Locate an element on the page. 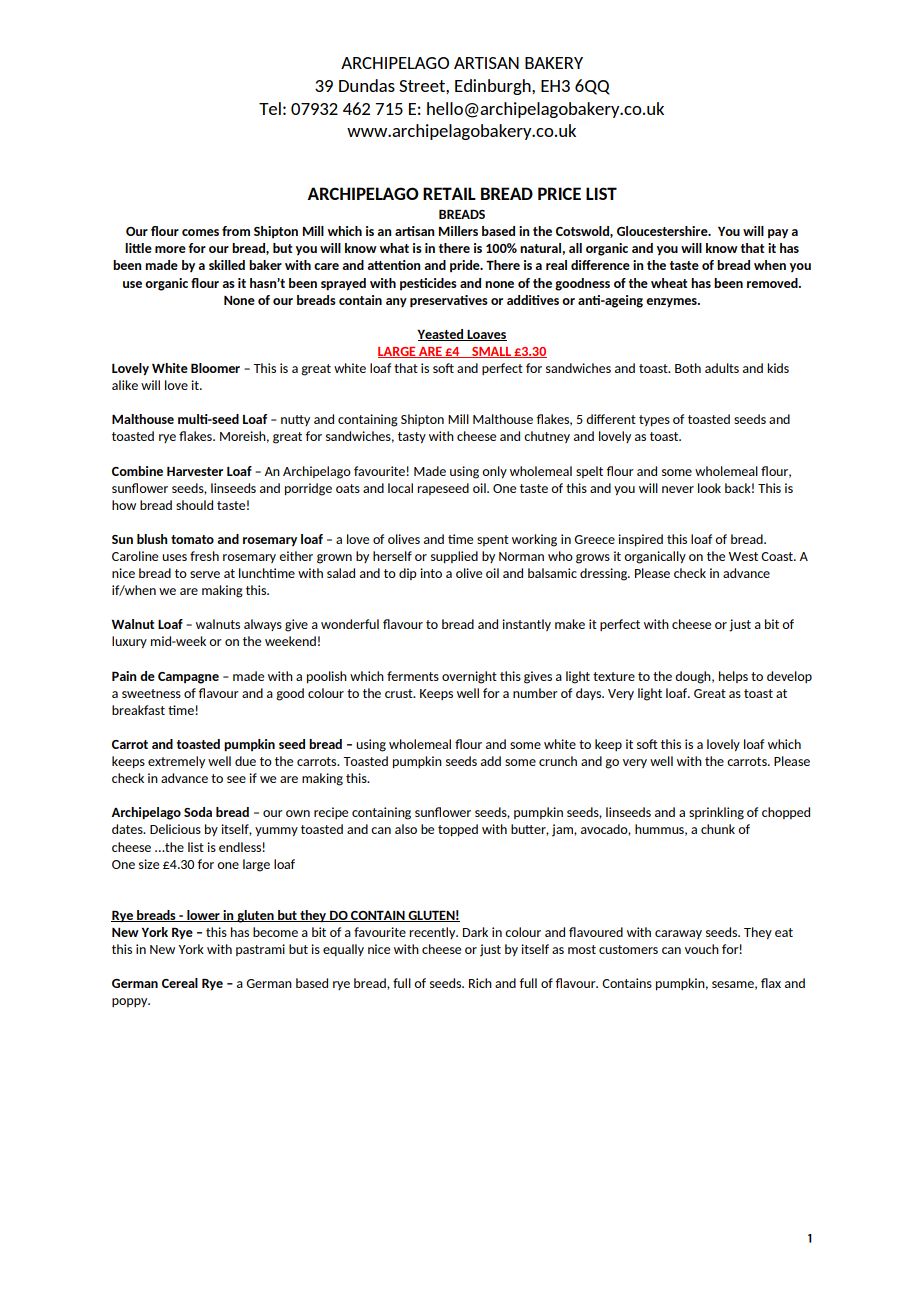 The width and height of the page is (924, 1308). Gloucestershire is located at coordinates (663, 231).
